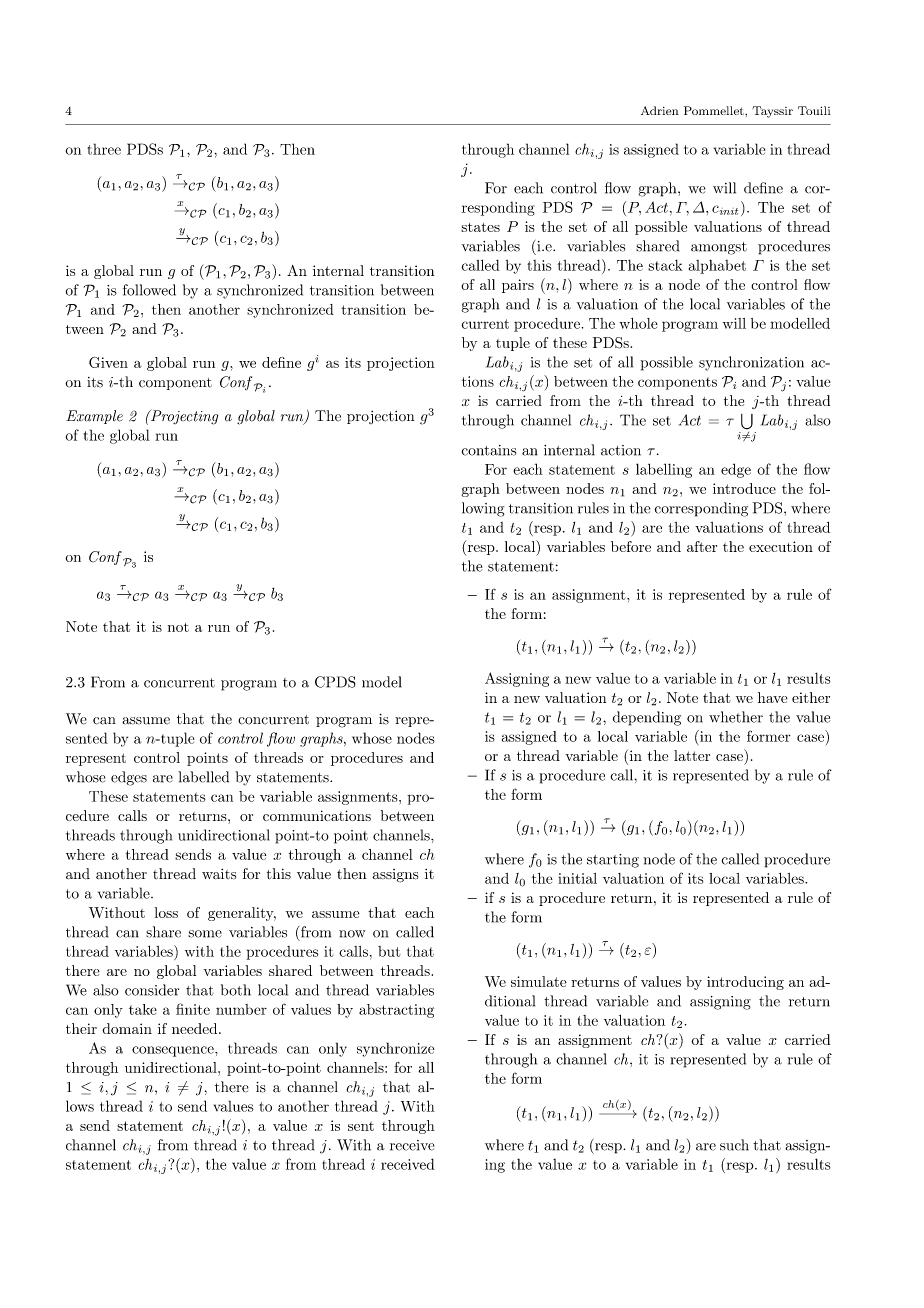 The image size is (924, 1308). I want to click on contains, so click(489, 450).
